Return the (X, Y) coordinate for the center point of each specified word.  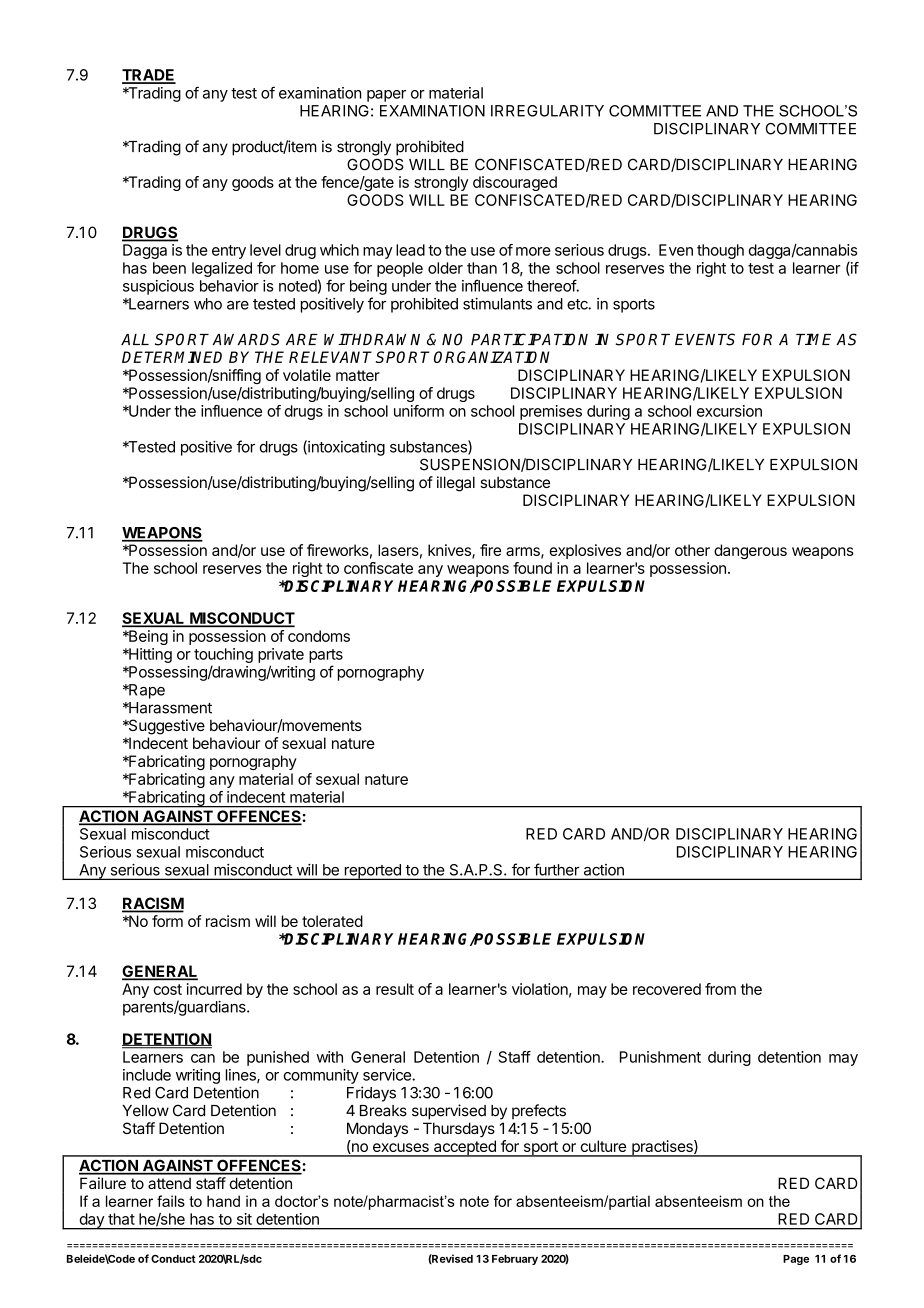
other (692, 550)
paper (386, 96)
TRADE (149, 76)
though (720, 251)
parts (326, 656)
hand (223, 1201)
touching (223, 655)
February (515, 1260)
